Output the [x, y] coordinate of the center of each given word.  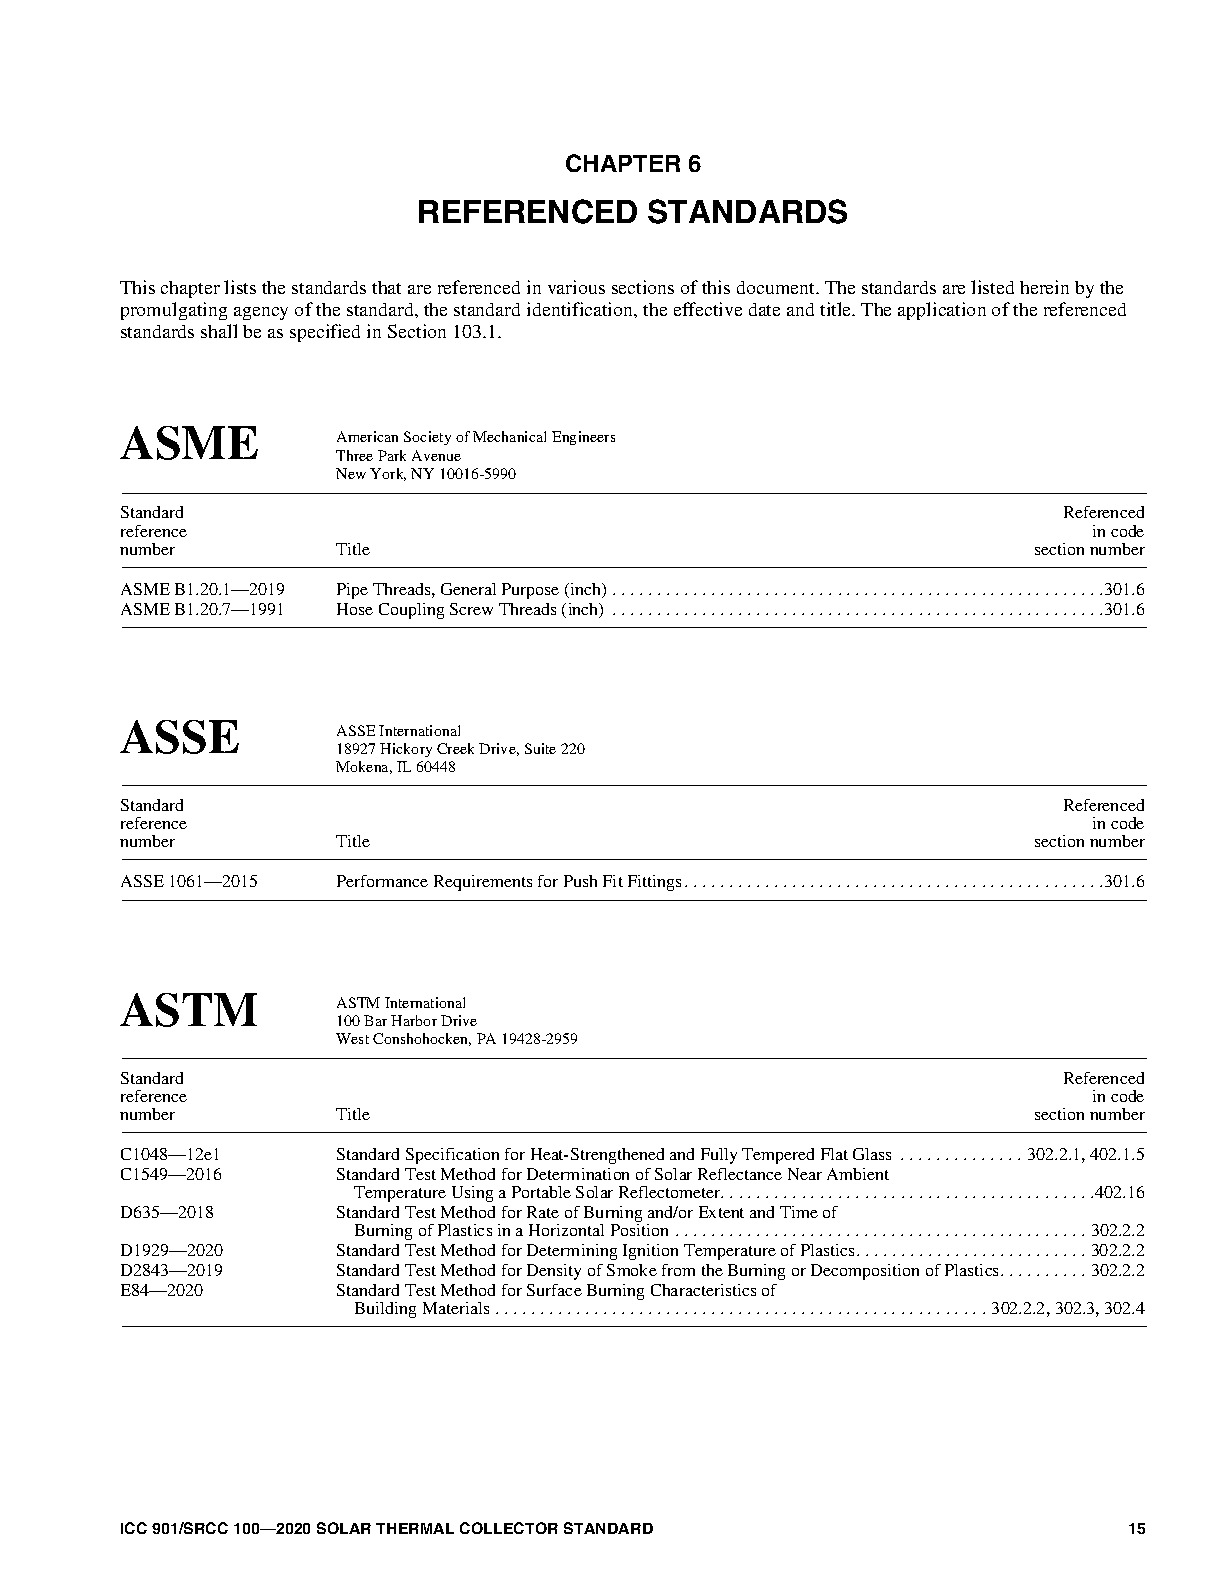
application [942, 311]
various [576, 287]
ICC [134, 1528]
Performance [382, 881]
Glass [872, 1154]
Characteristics [703, 1290]
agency [261, 313]
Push [580, 881]
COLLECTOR [509, 1528]
